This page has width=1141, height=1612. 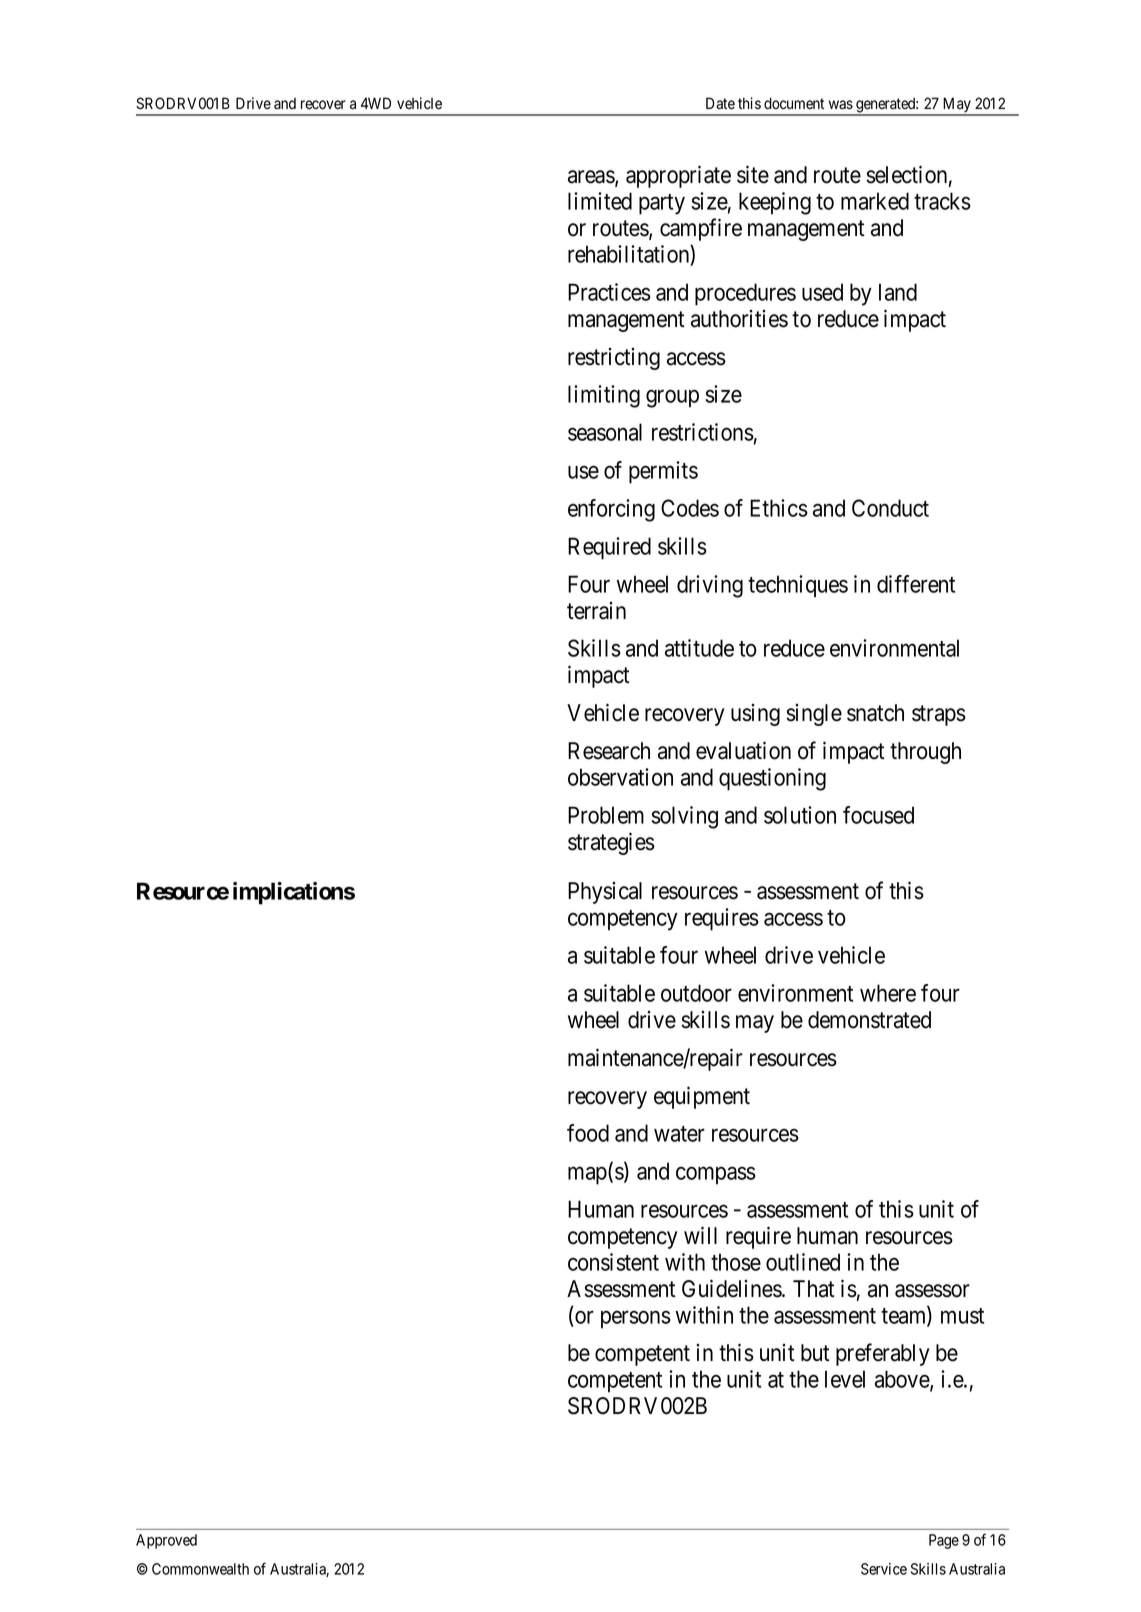 I want to click on Approved, so click(x=166, y=1541).
